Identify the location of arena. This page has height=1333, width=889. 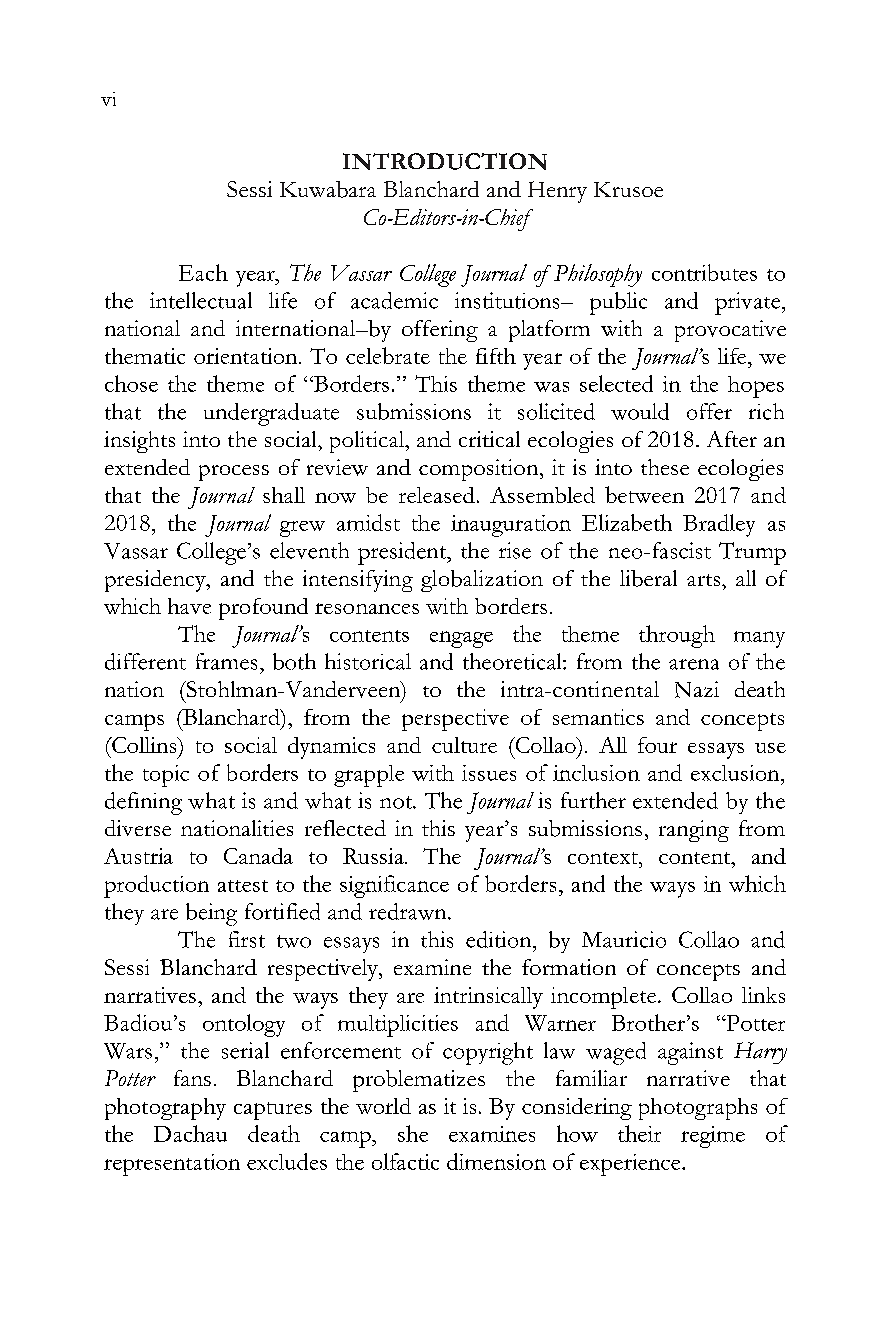
(694, 664).
